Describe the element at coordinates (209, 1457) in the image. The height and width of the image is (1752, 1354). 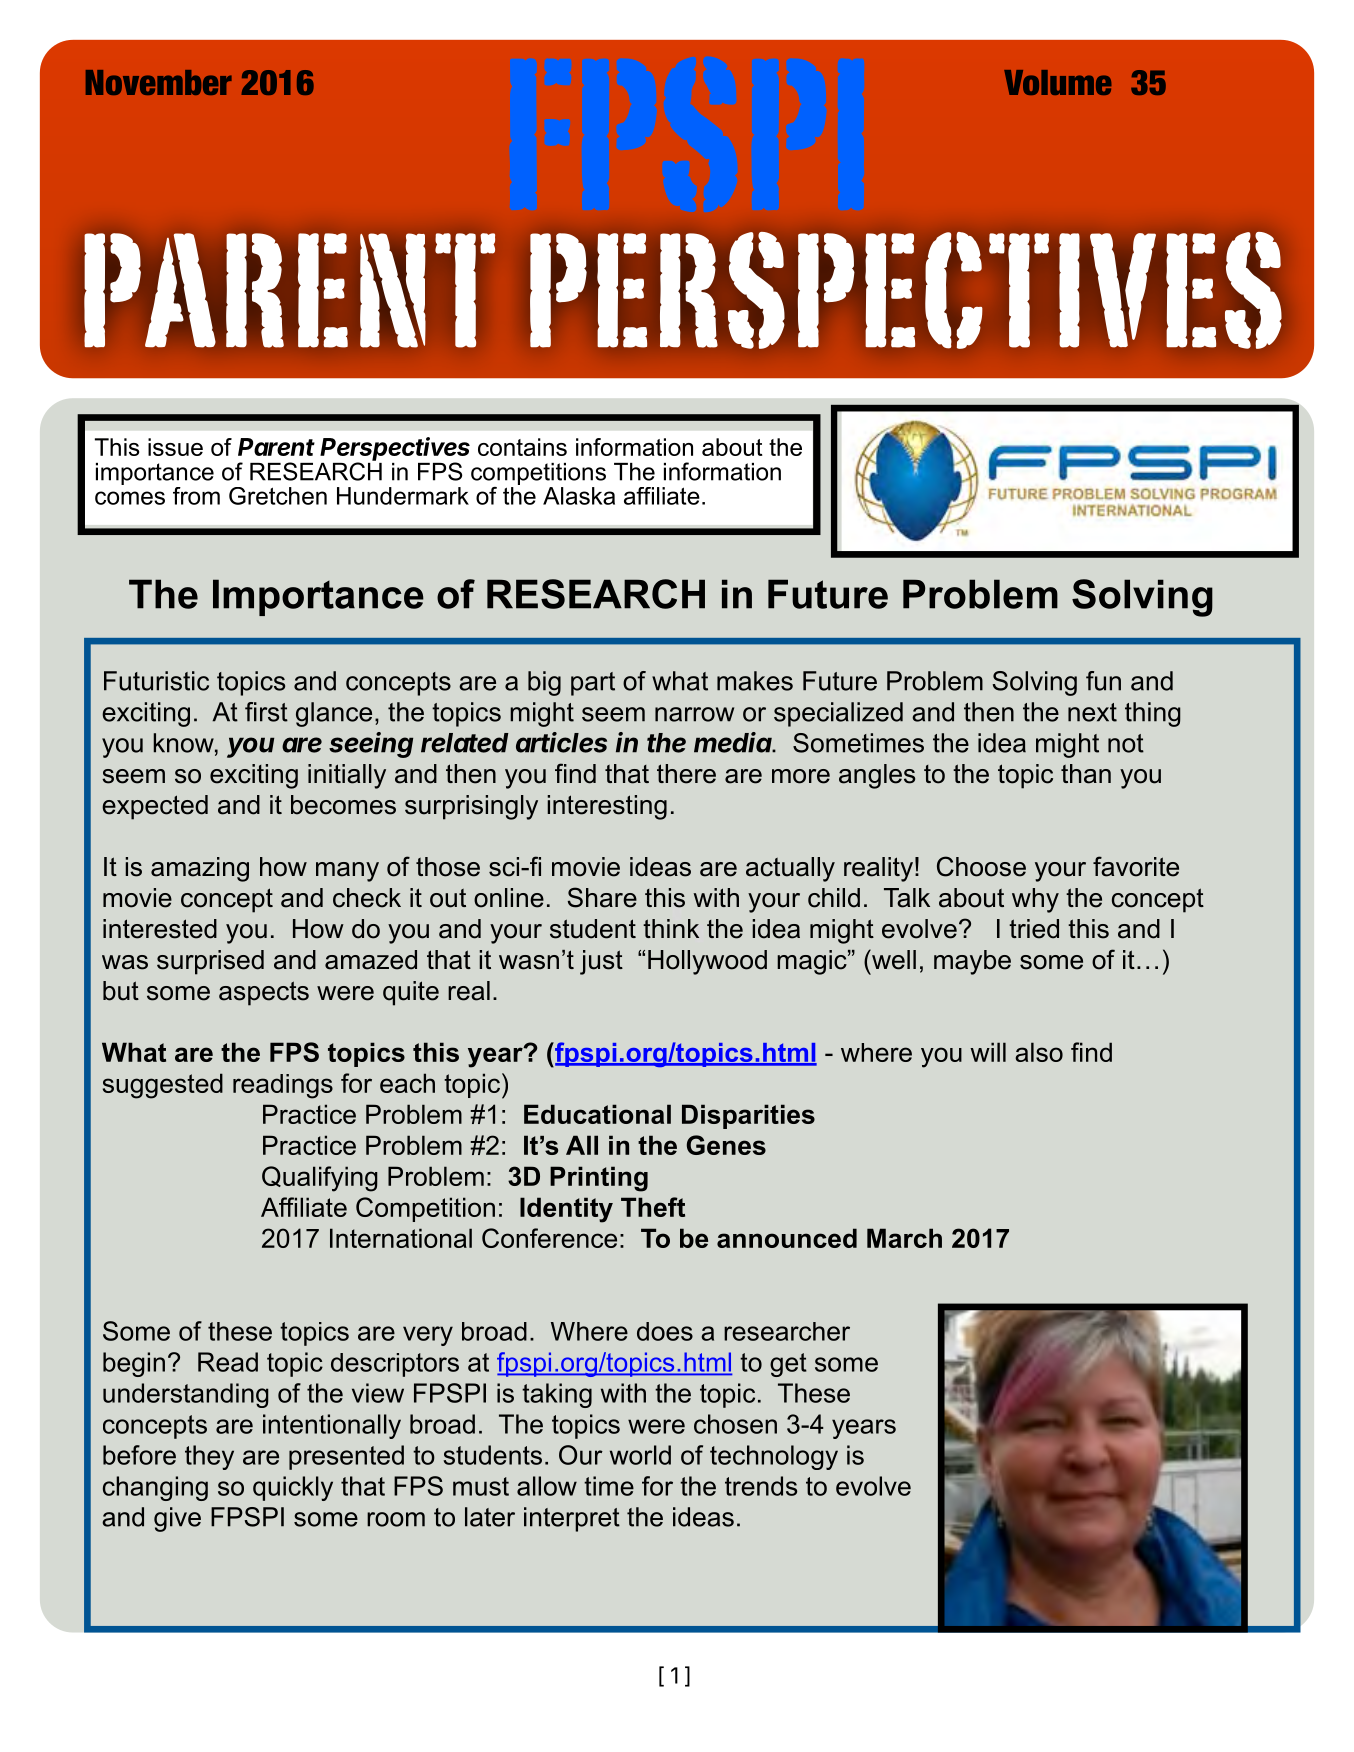
I see `they` at that location.
